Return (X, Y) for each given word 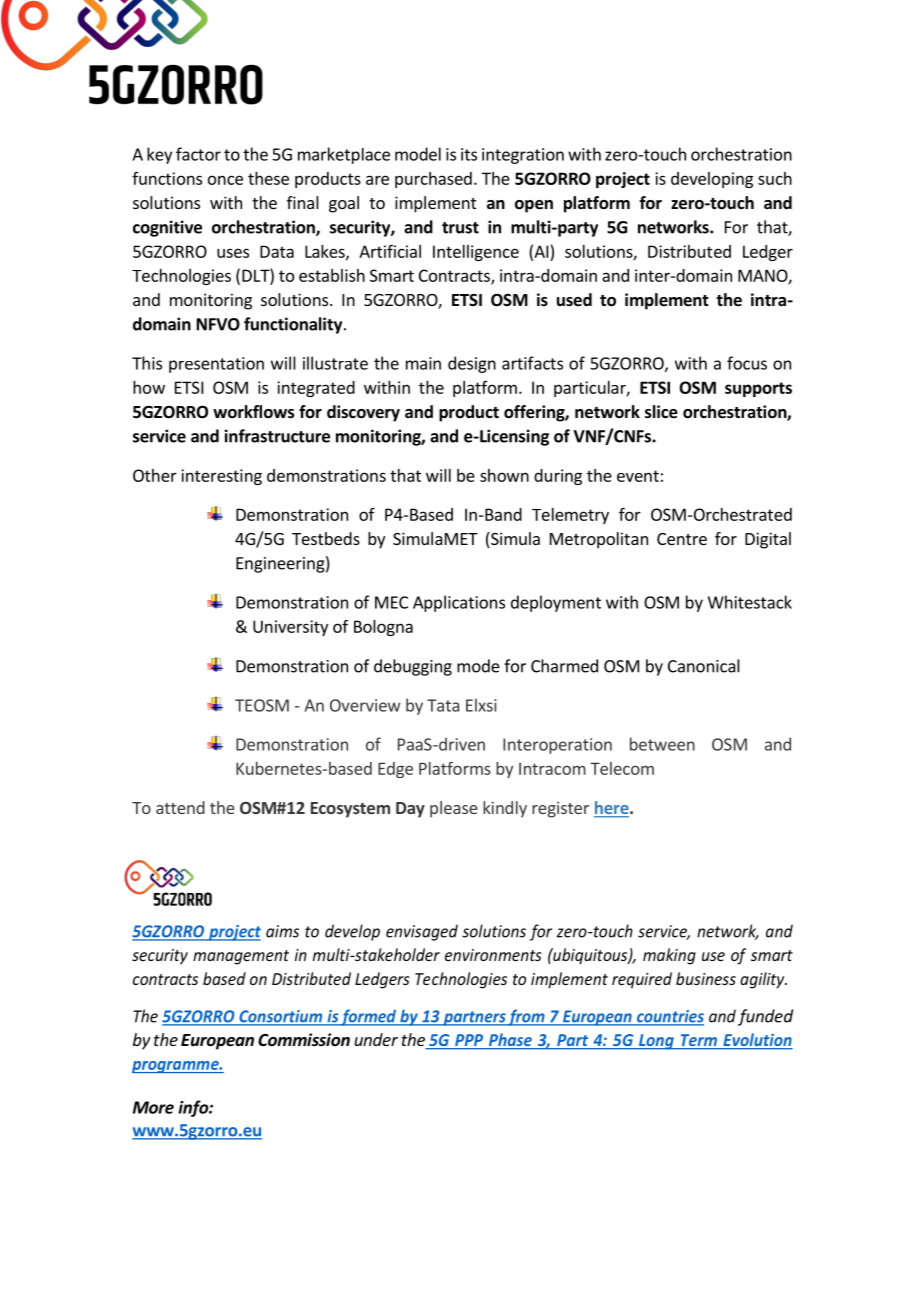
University (290, 628)
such (775, 178)
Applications (459, 603)
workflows (254, 412)
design (472, 364)
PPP (469, 1041)
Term (698, 1041)
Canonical (704, 666)
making (669, 956)
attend (180, 807)
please (453, 809)
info (194, 1108)
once (225, 180)
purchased (433, 180)
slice (661, 412)
